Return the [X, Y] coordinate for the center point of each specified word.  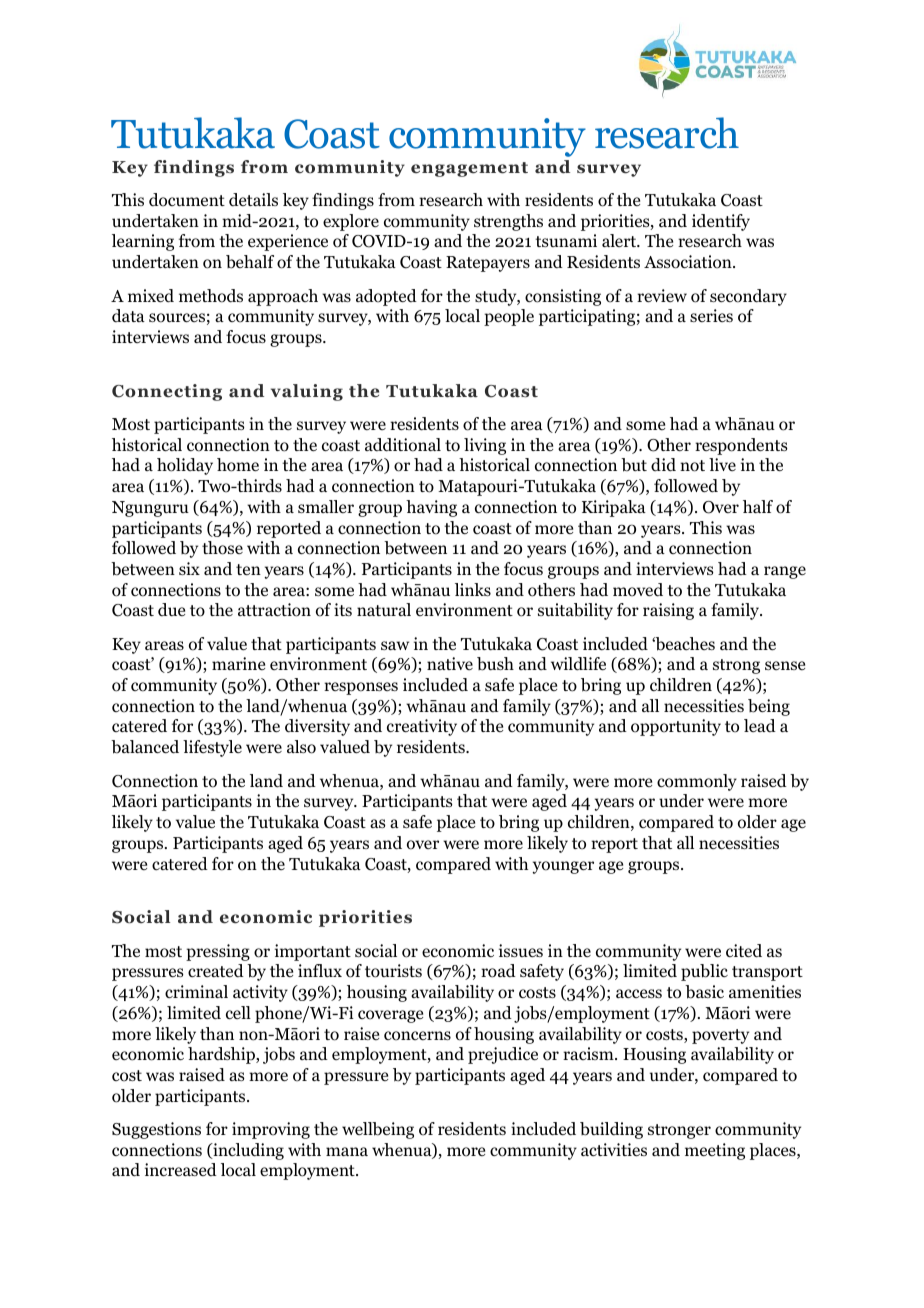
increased [181, 1170]
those [222, 548]
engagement [469, 169]
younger [563, 867]
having [431, 508]
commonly [697, 782]
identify [721, 222]
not [692, 466]
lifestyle [212, 748]
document [187, 200]
